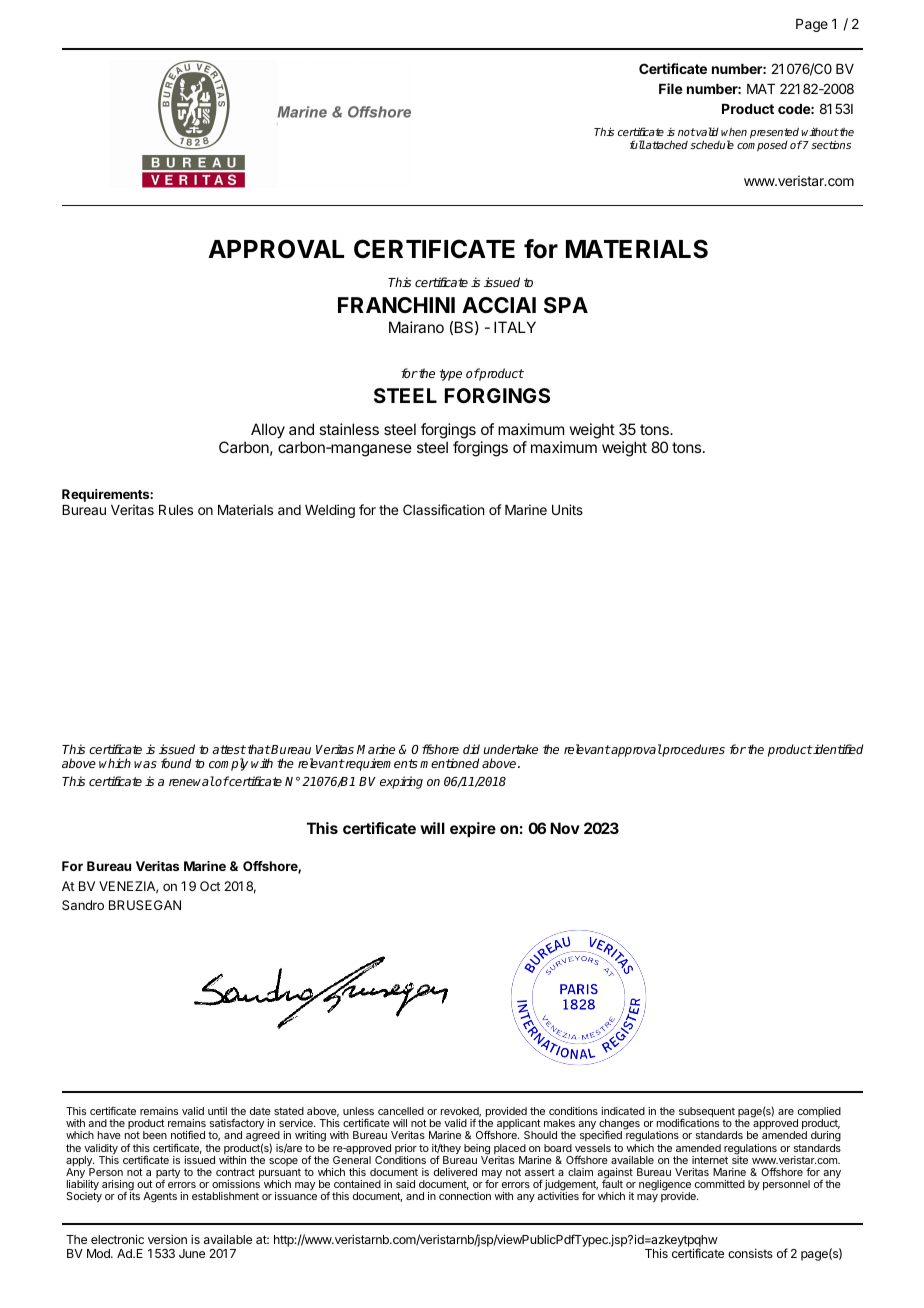 Image resolution: width=924 pixels, height=1308 pixels. What do you see at coordinates (465, 1196) in the screenshot?
I see `connection` at bounding box center [465, 1196].
